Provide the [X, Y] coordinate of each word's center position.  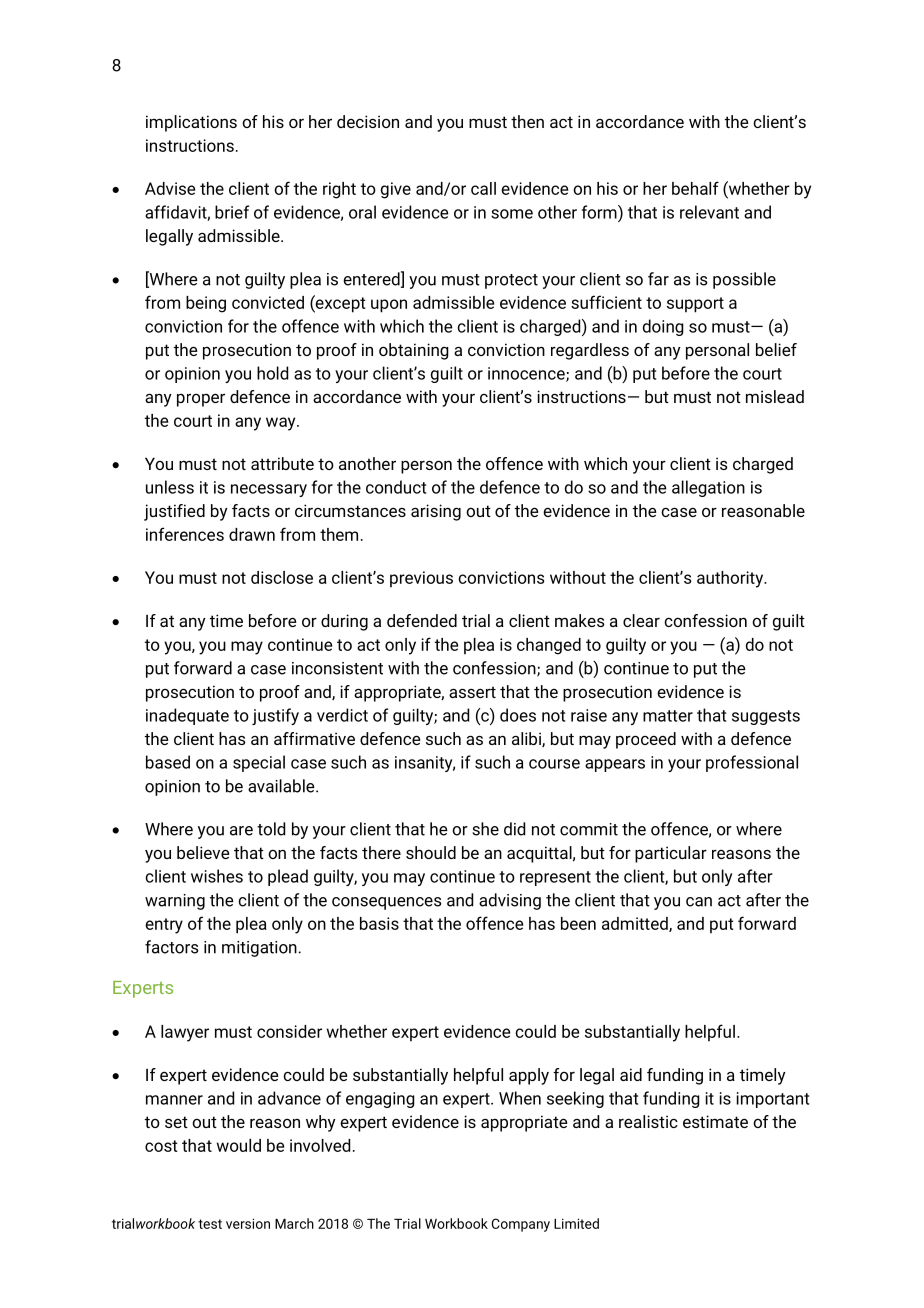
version [248, 1223]
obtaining [414, 351]
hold [272, 373]
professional [752, 763]
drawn [252, 534]
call [483, 188]
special [259, 763]
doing [663, 327]
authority [731, 579]
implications [191, 123]
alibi [527, 739]
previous [421, 579]
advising [510, 901]
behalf [695, 188]
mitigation [260, 949]
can [699, 902]
